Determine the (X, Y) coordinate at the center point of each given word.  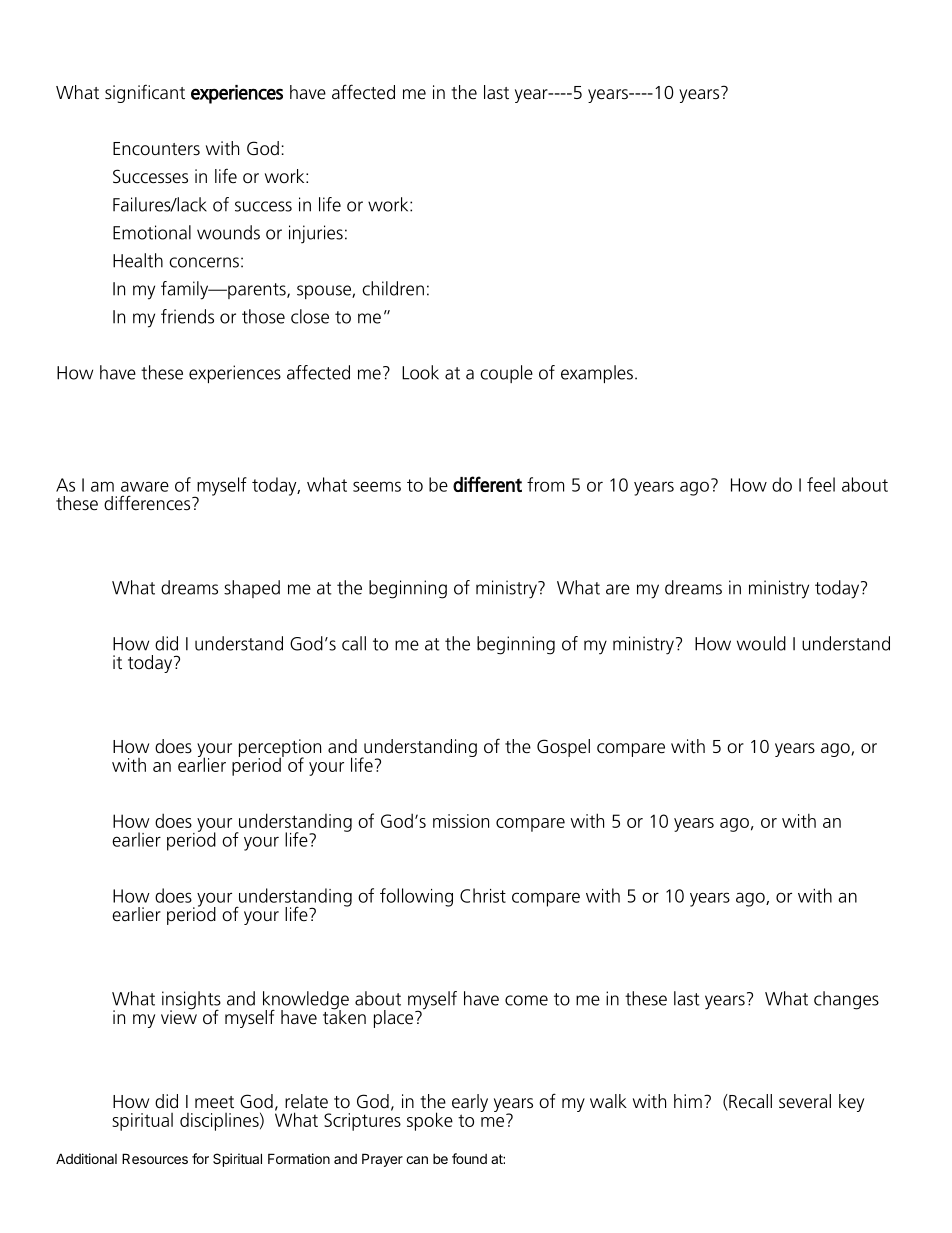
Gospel (563, 748)
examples (597, 374)
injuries (316, 234)
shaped (252, 589)
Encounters (156, 149)
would (761, 643)
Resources (155, 1158)
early (470, 1103)
